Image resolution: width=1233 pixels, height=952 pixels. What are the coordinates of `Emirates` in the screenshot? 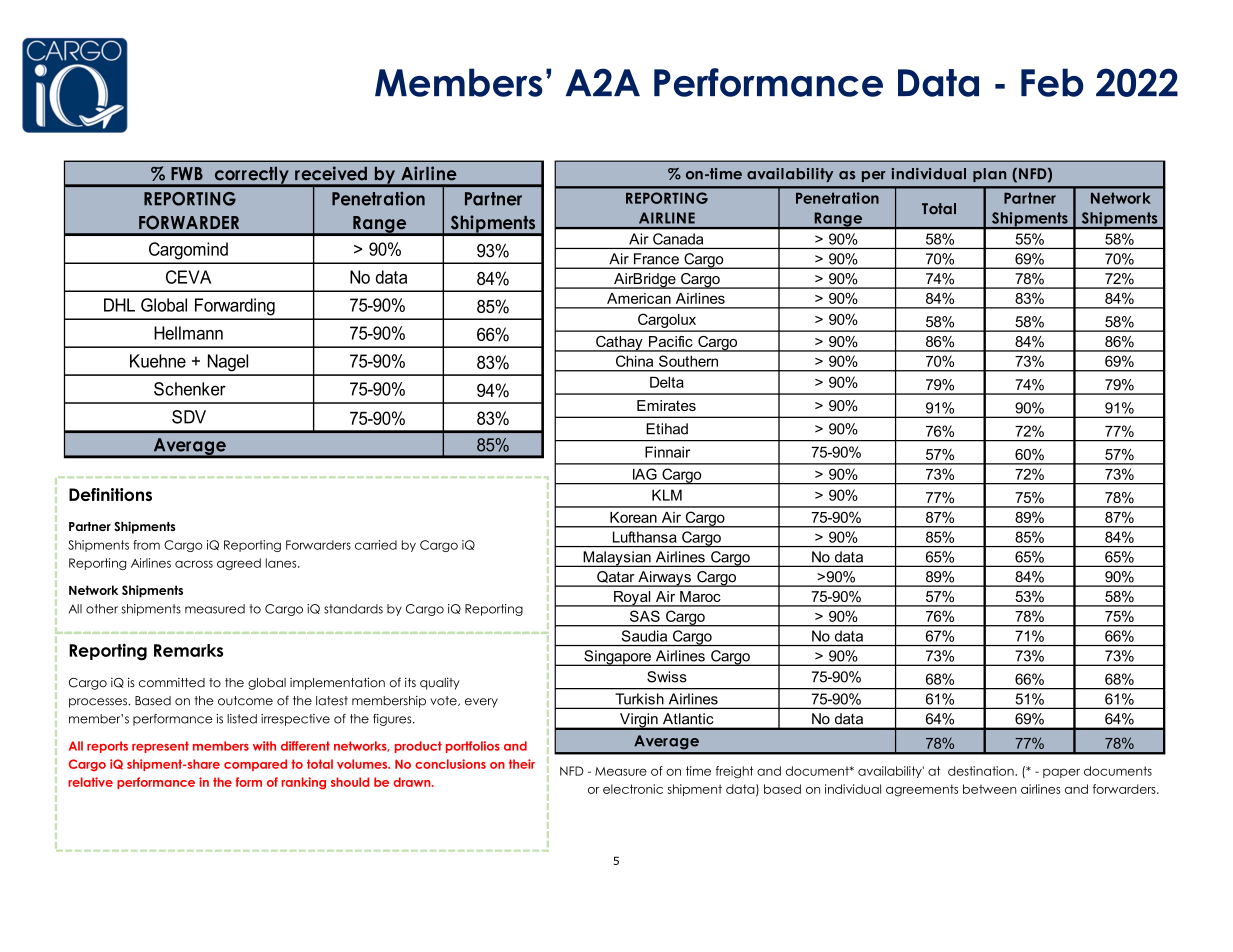 It's located at (666, 405).
